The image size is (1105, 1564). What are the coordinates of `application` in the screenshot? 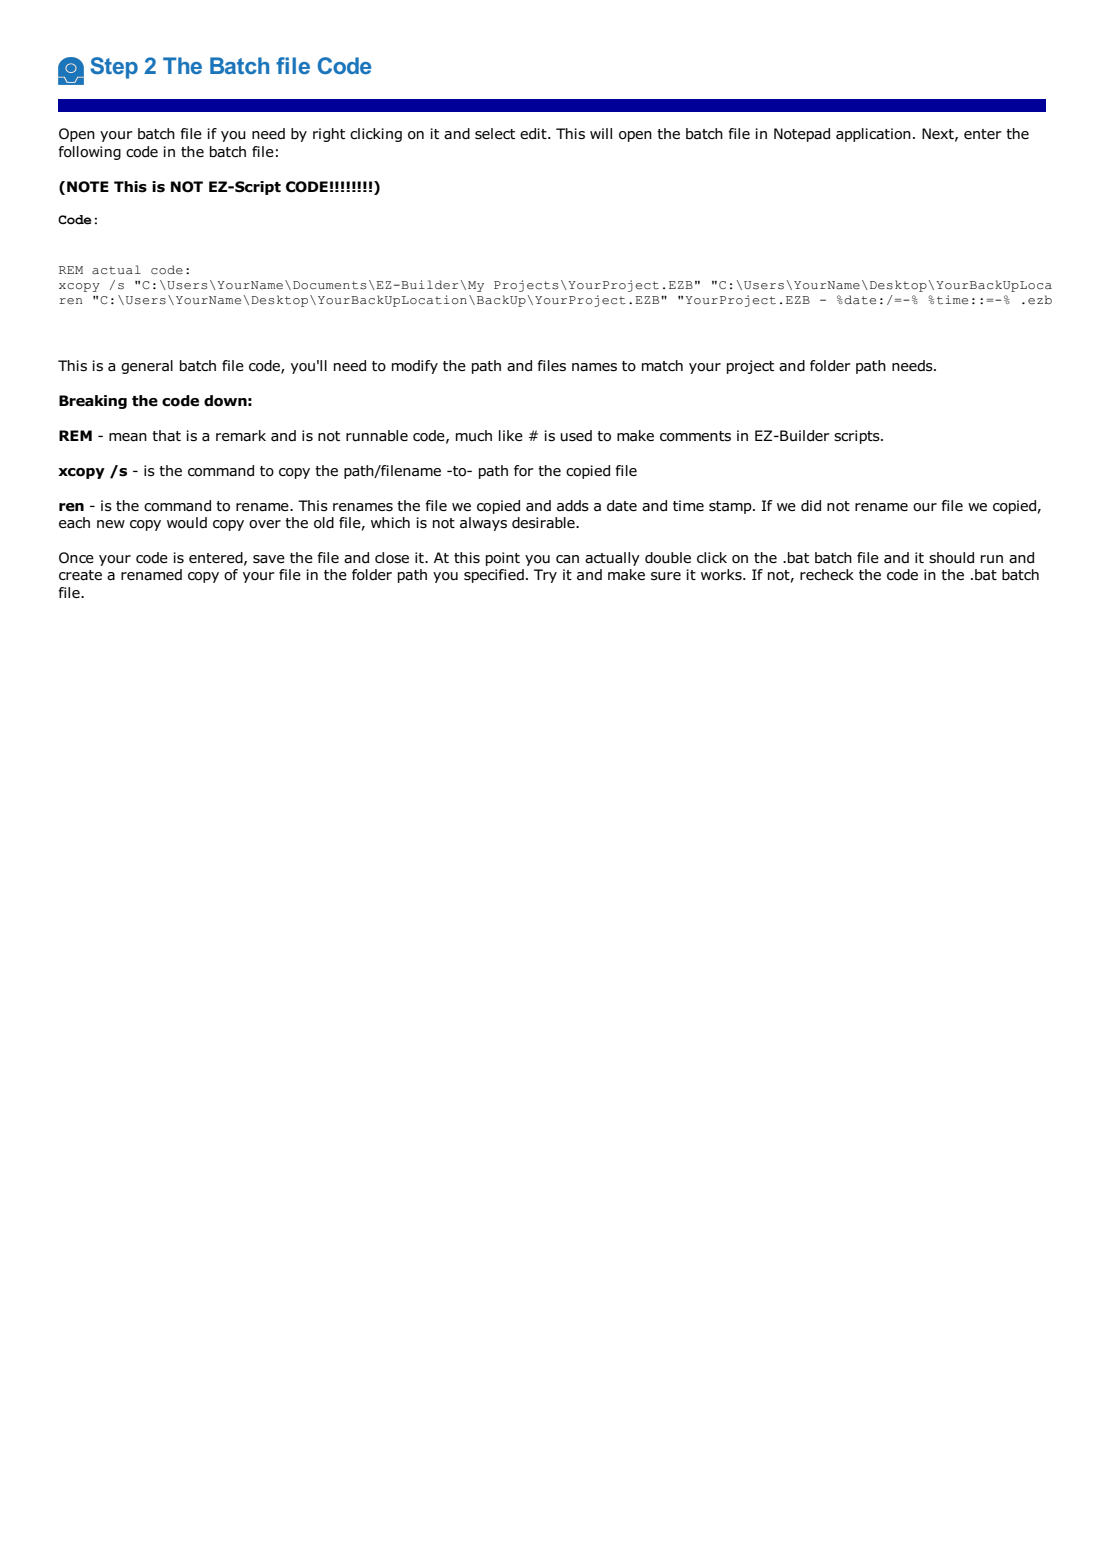 It's located at (873, 135).
